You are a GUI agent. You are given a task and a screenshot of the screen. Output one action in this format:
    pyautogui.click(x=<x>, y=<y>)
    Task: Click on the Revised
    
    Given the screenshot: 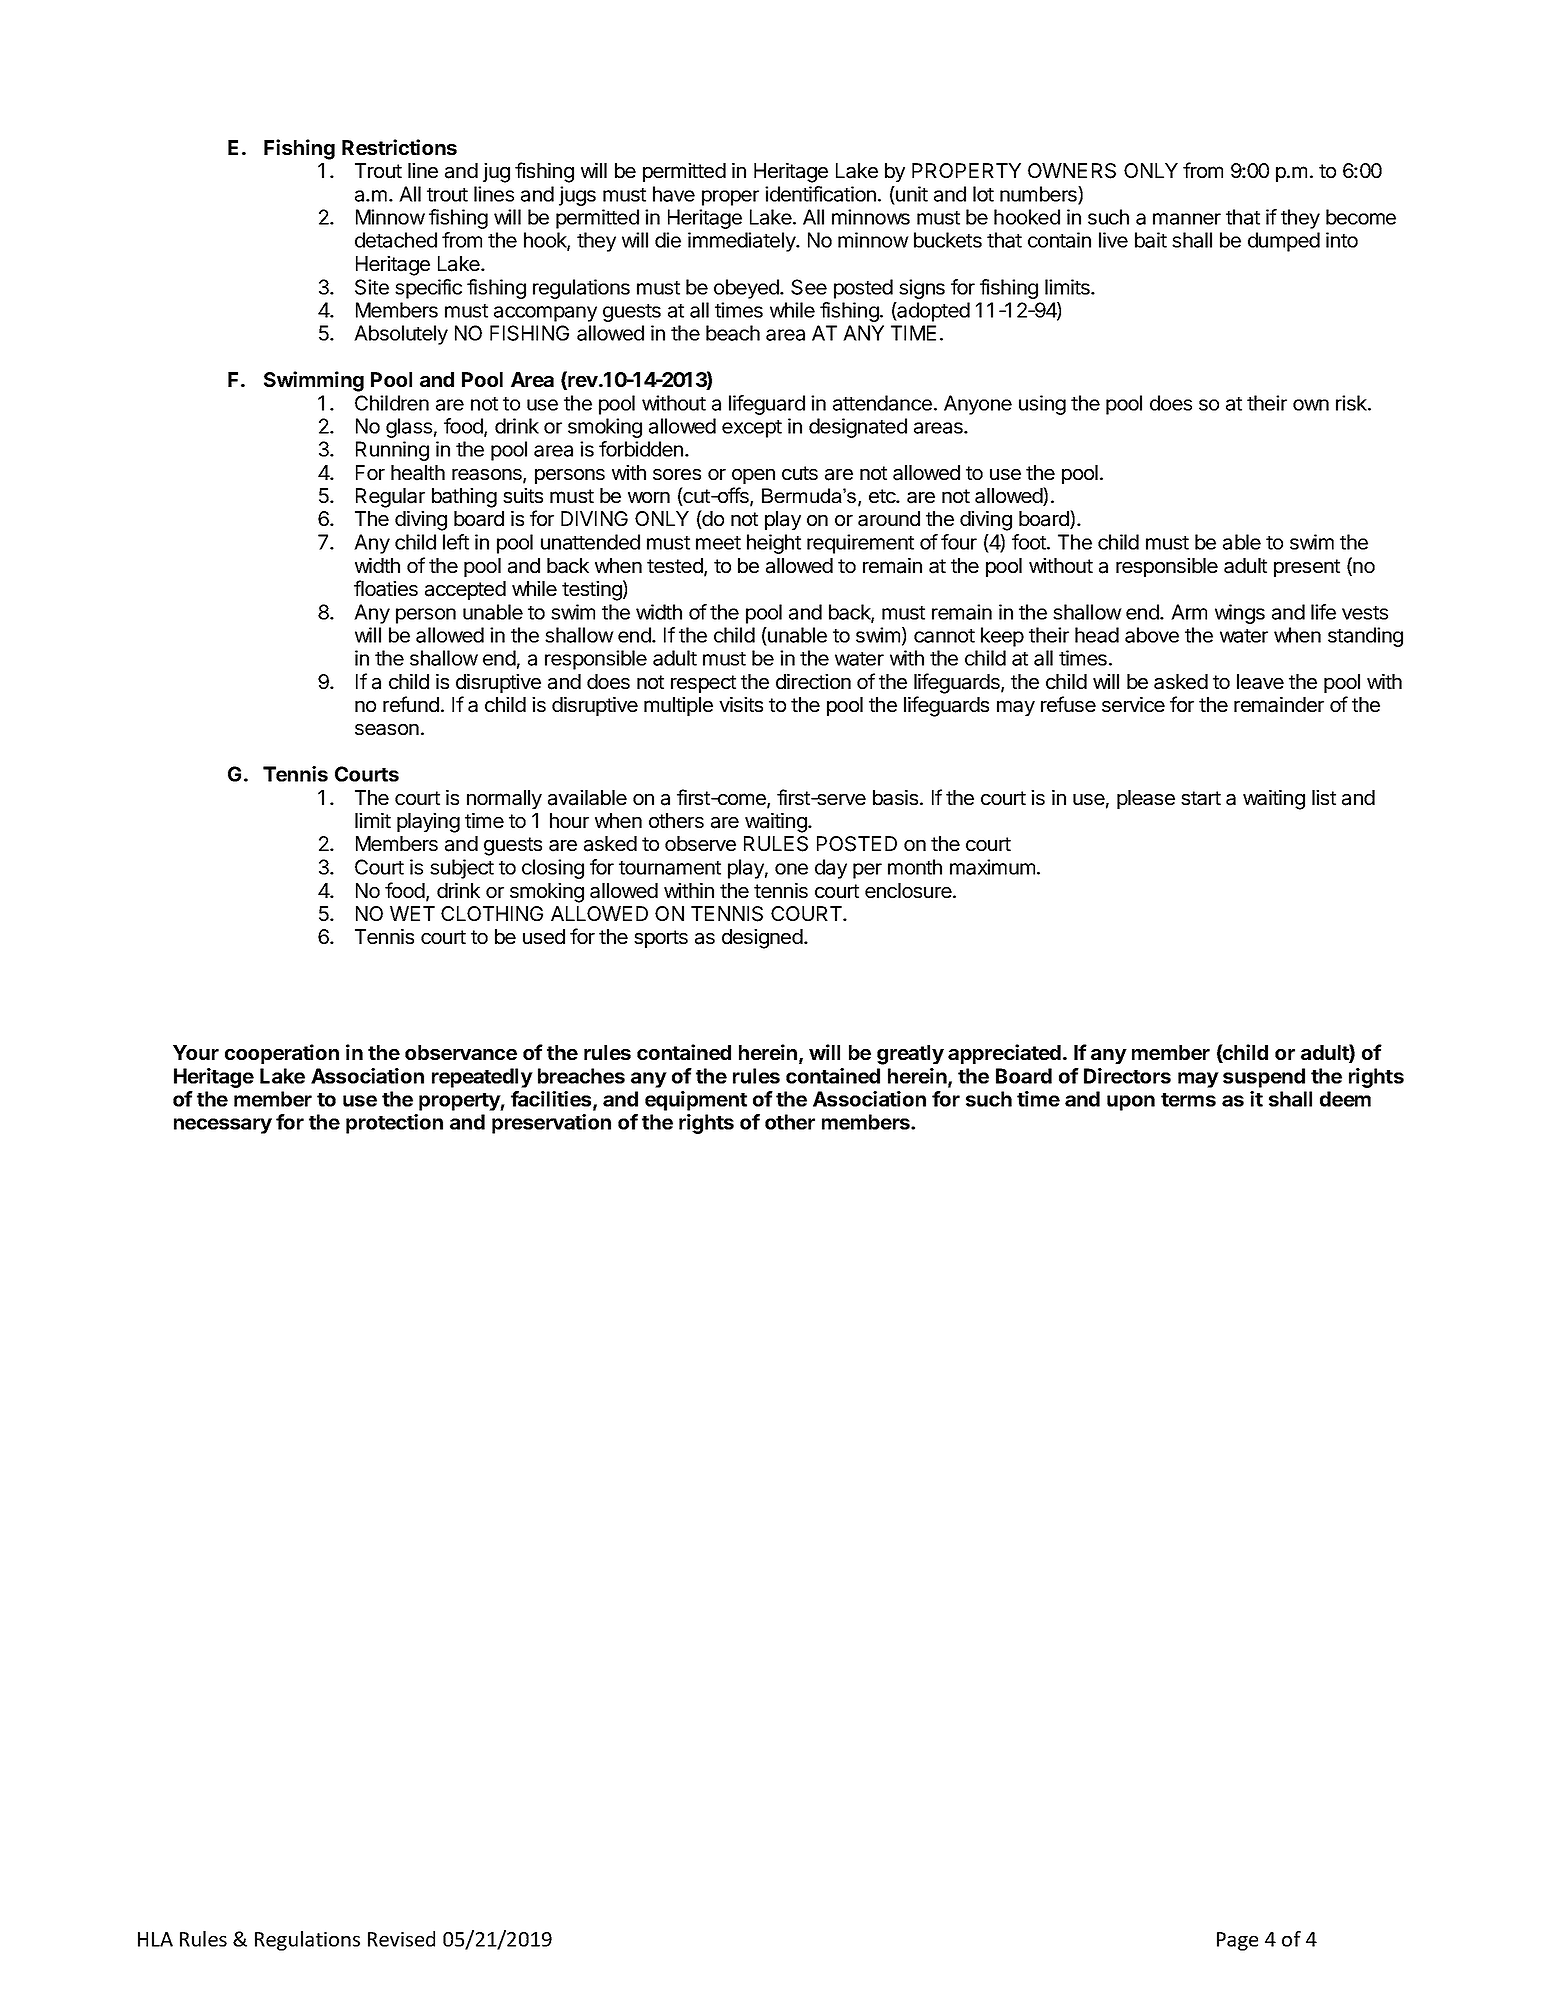 What is the action you would take?
    pyautogui.click(x=401, y=1939)
